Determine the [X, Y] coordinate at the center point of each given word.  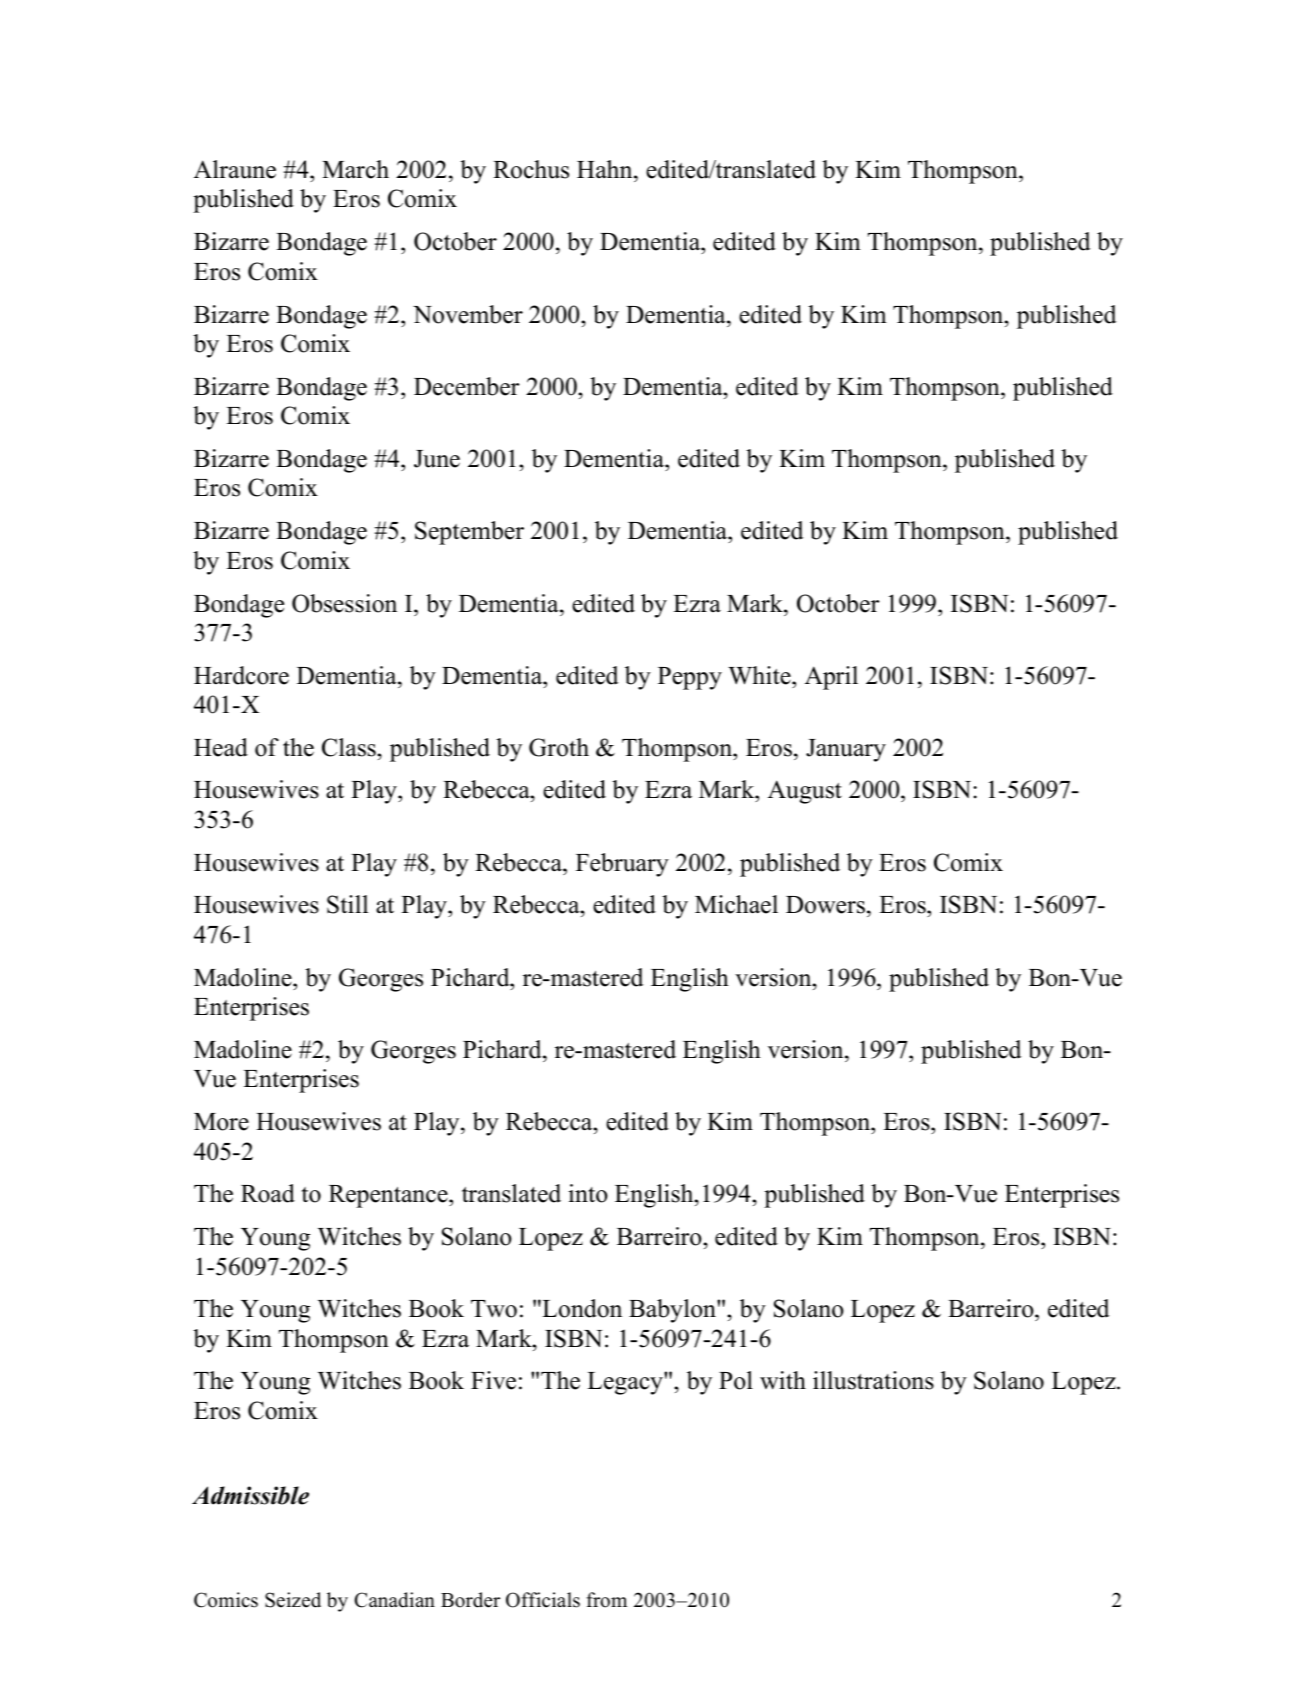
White [760, 675]
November [468, 314]
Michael [736, 904]
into [588, 1193]
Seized [293, 1600]
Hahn [606, 169]
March [355, 169]
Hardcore [241, 675]
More [221, 1122]
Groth [559, 747]
